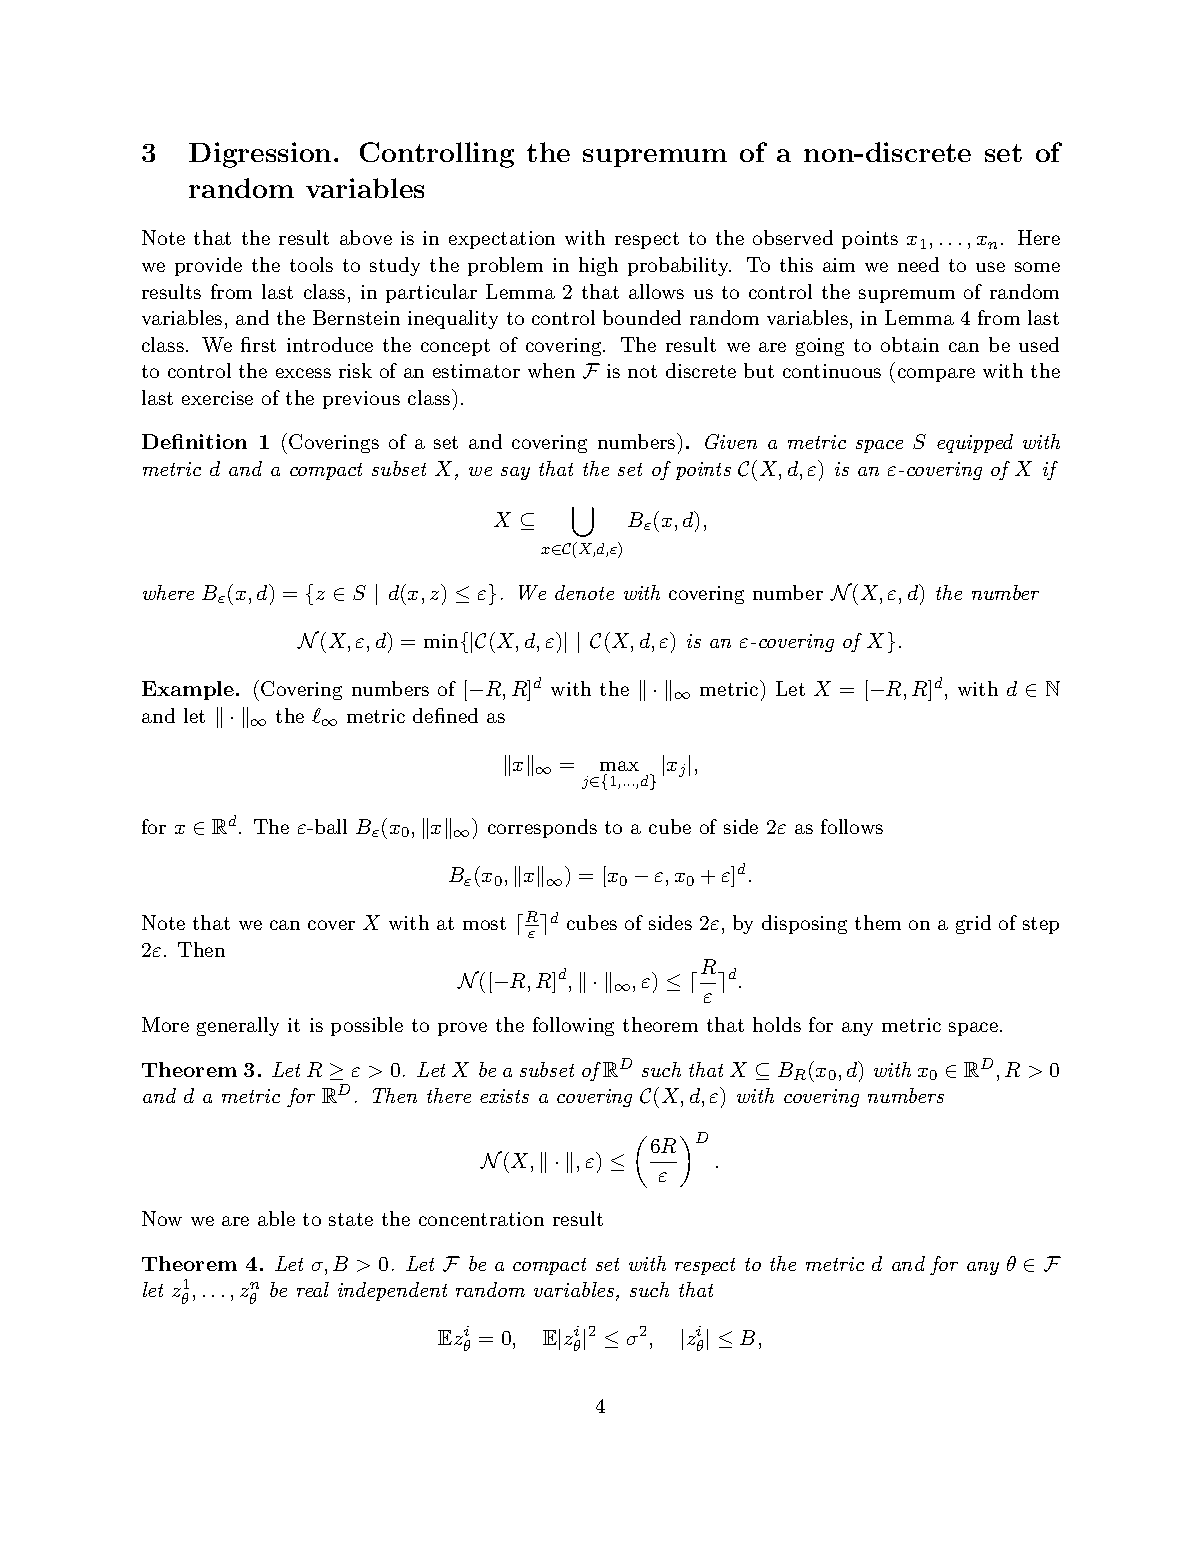 This screenshot has height=1555, width=1202. What do you see at coordinates (918, 264) in the screenshot?
I see `need` at bounding box center [918, 264].
